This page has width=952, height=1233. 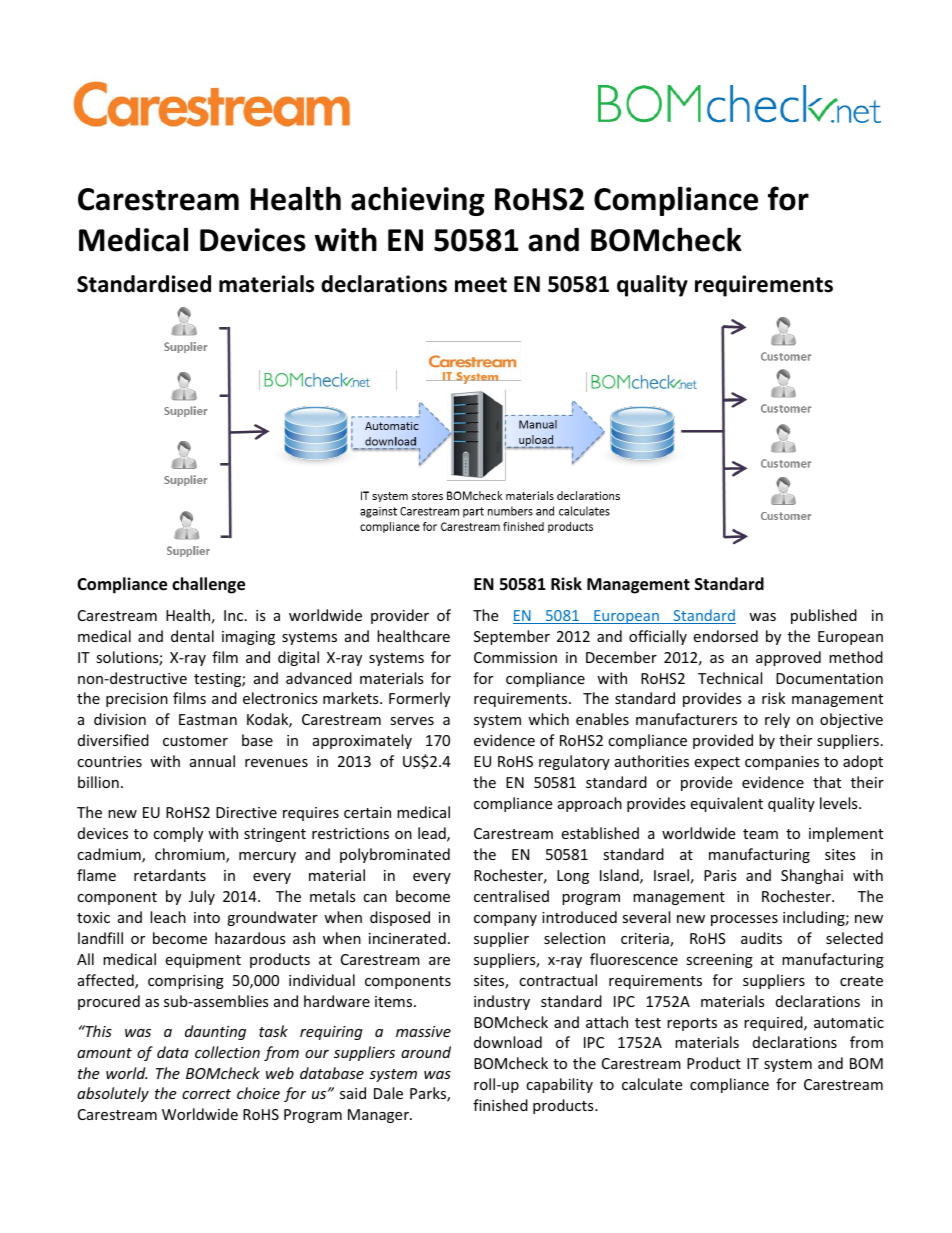 What do you see at coordinates (206, 1094) in the page?
I see `correct` at bounding box center [206, 1094].
